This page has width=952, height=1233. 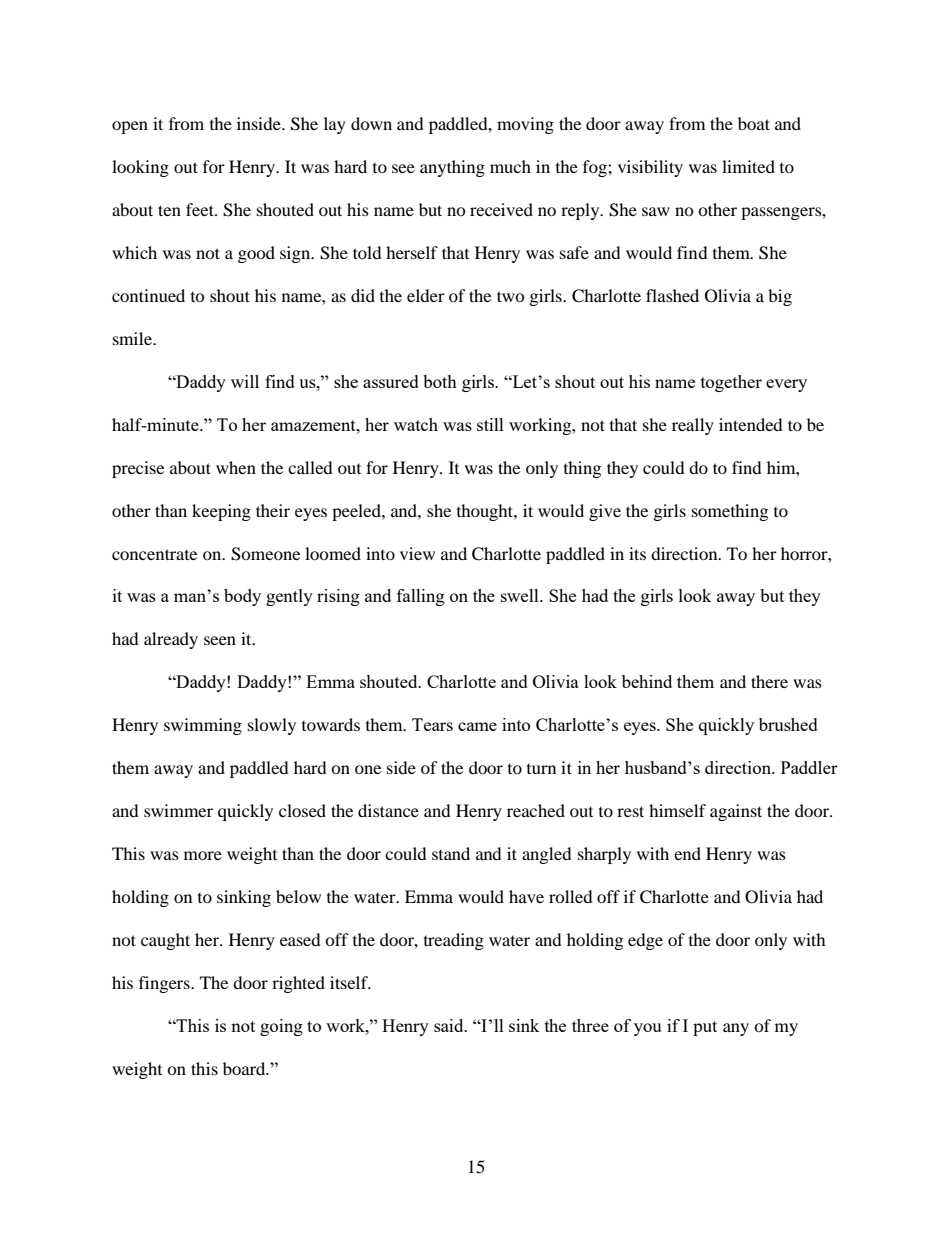 I want to click on smile, so click(x=133, y=338).
